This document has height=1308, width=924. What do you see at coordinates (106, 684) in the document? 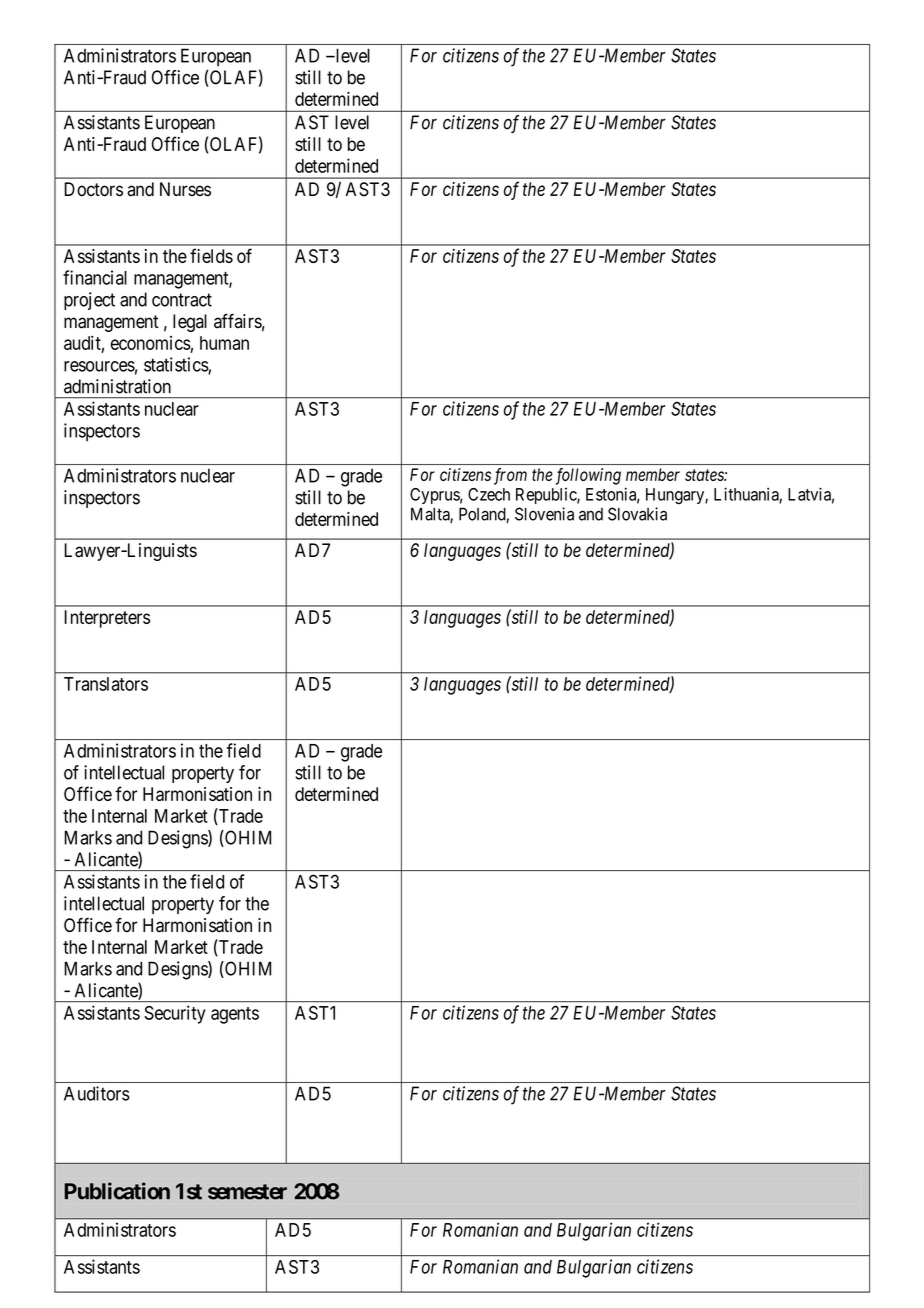
I see `Translators` at bounding box center [106, 684].
